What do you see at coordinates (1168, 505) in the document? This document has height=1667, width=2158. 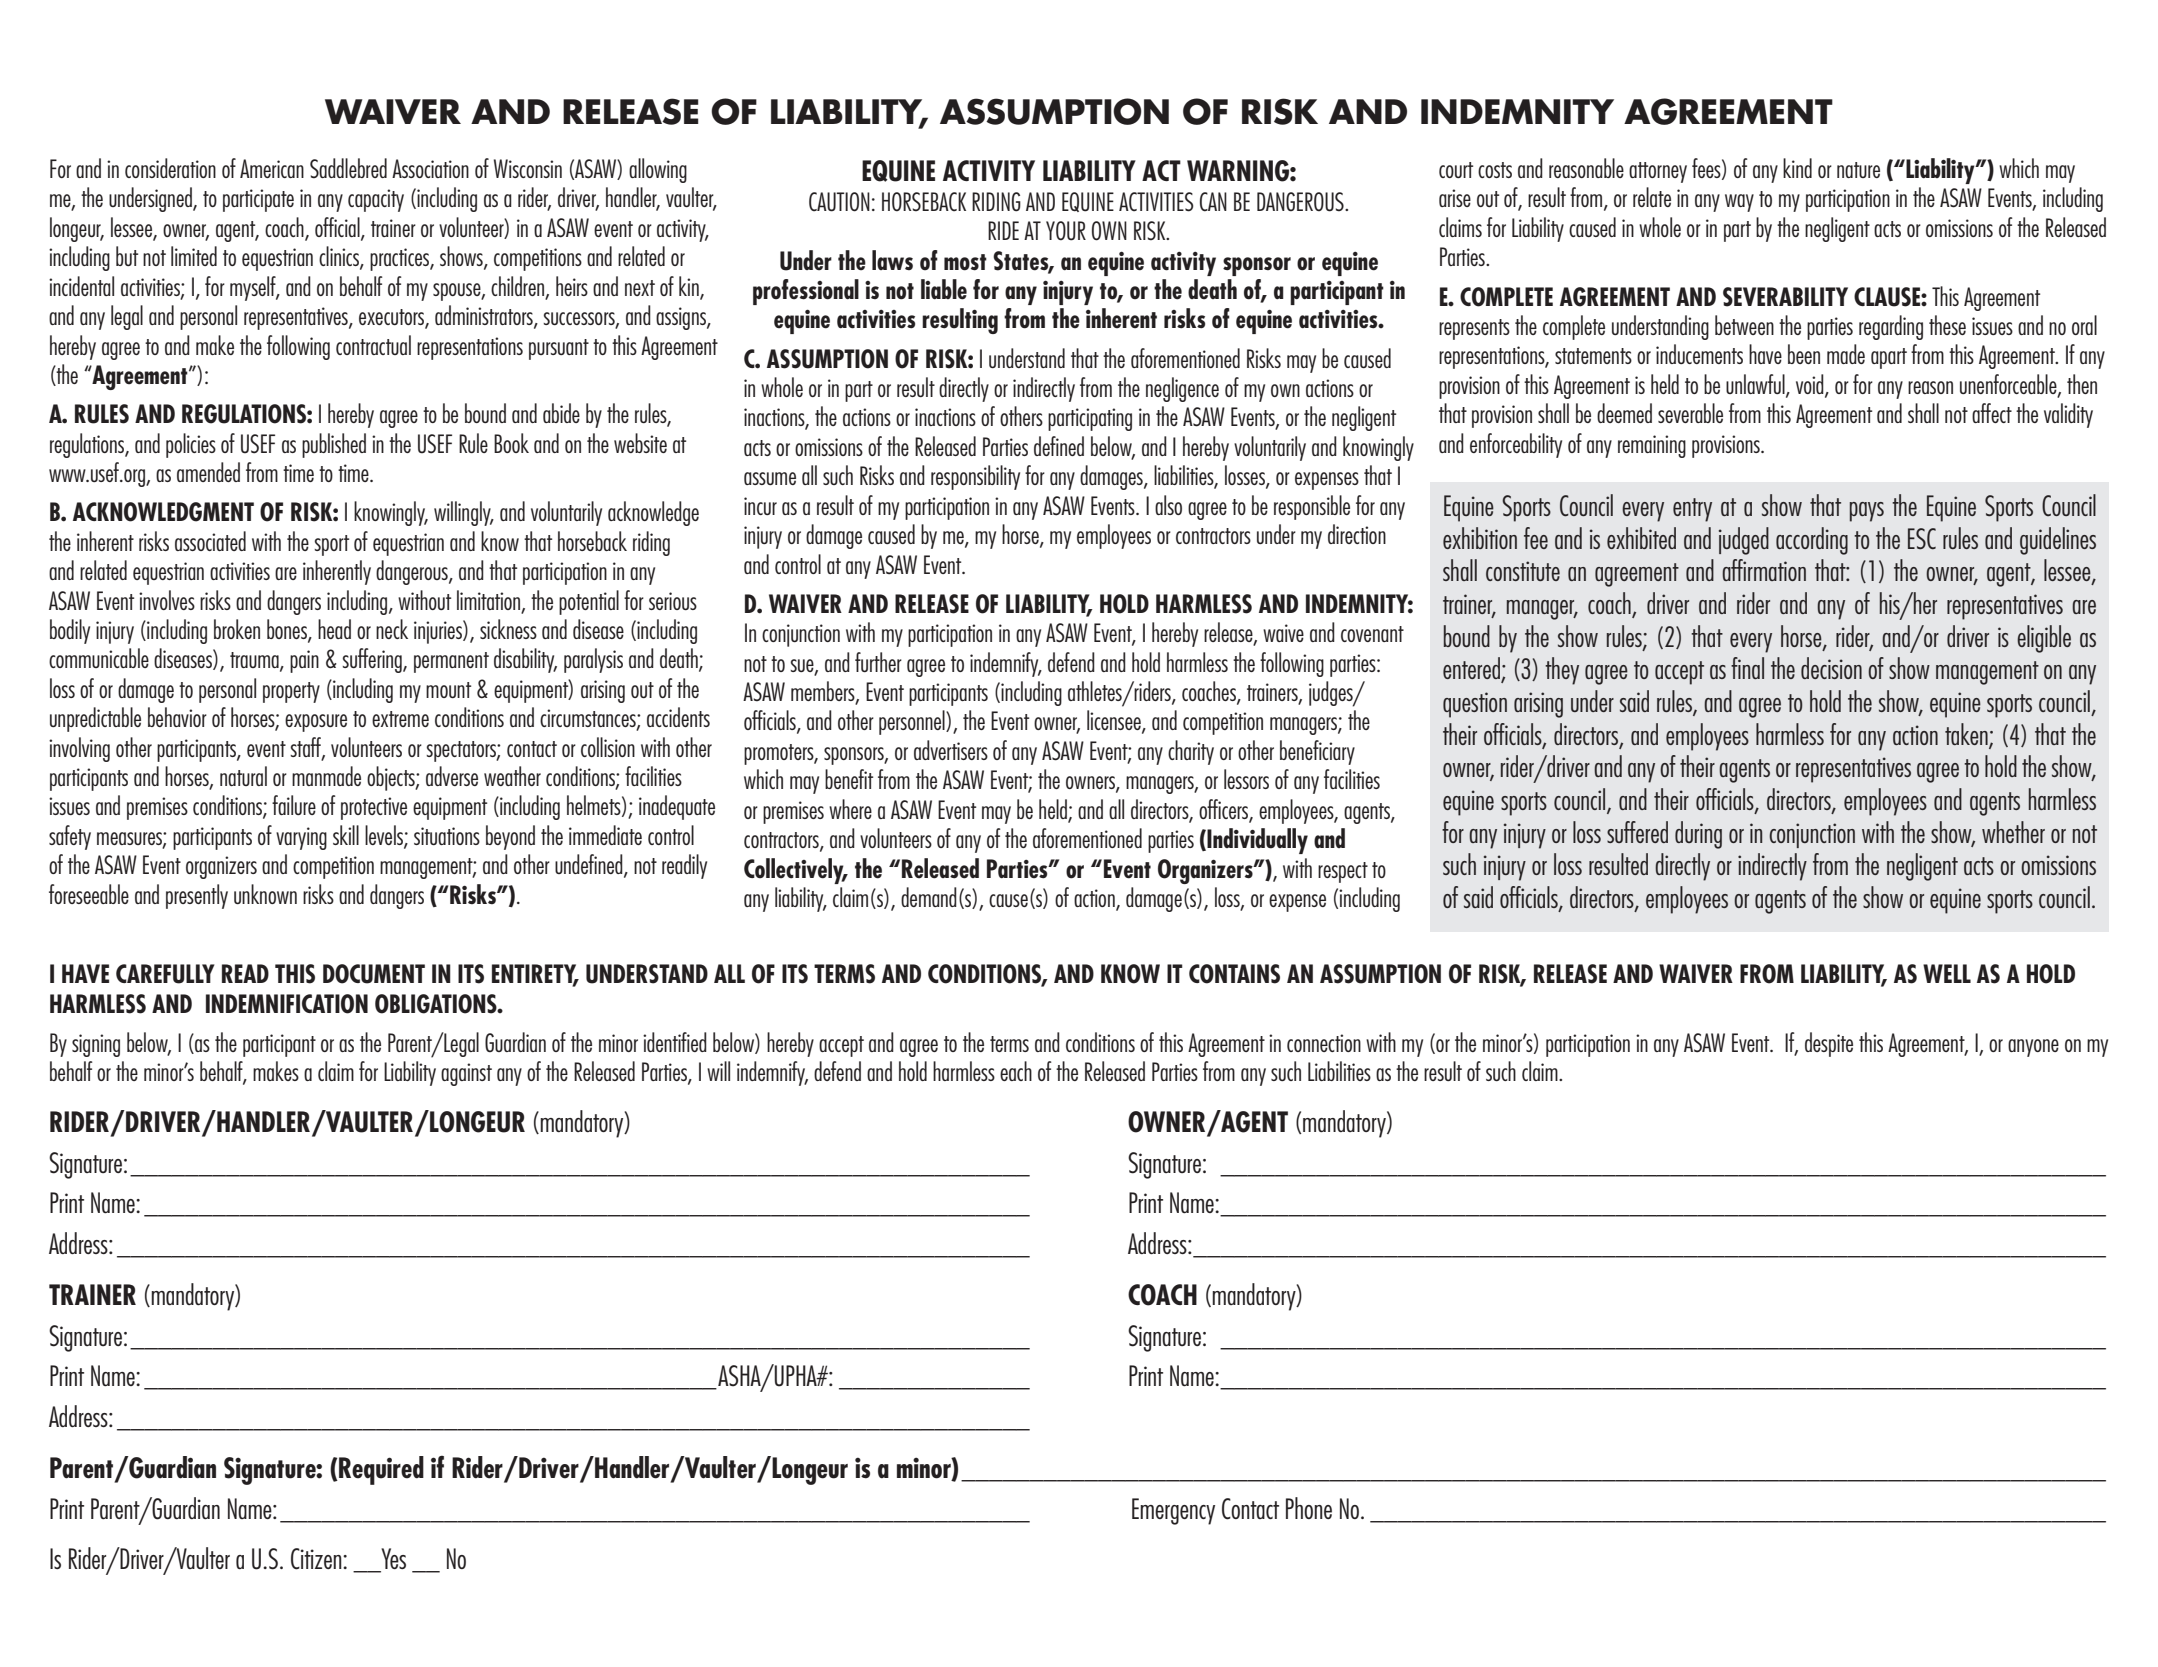 I see `also` at bounding box center [1168, 505].
